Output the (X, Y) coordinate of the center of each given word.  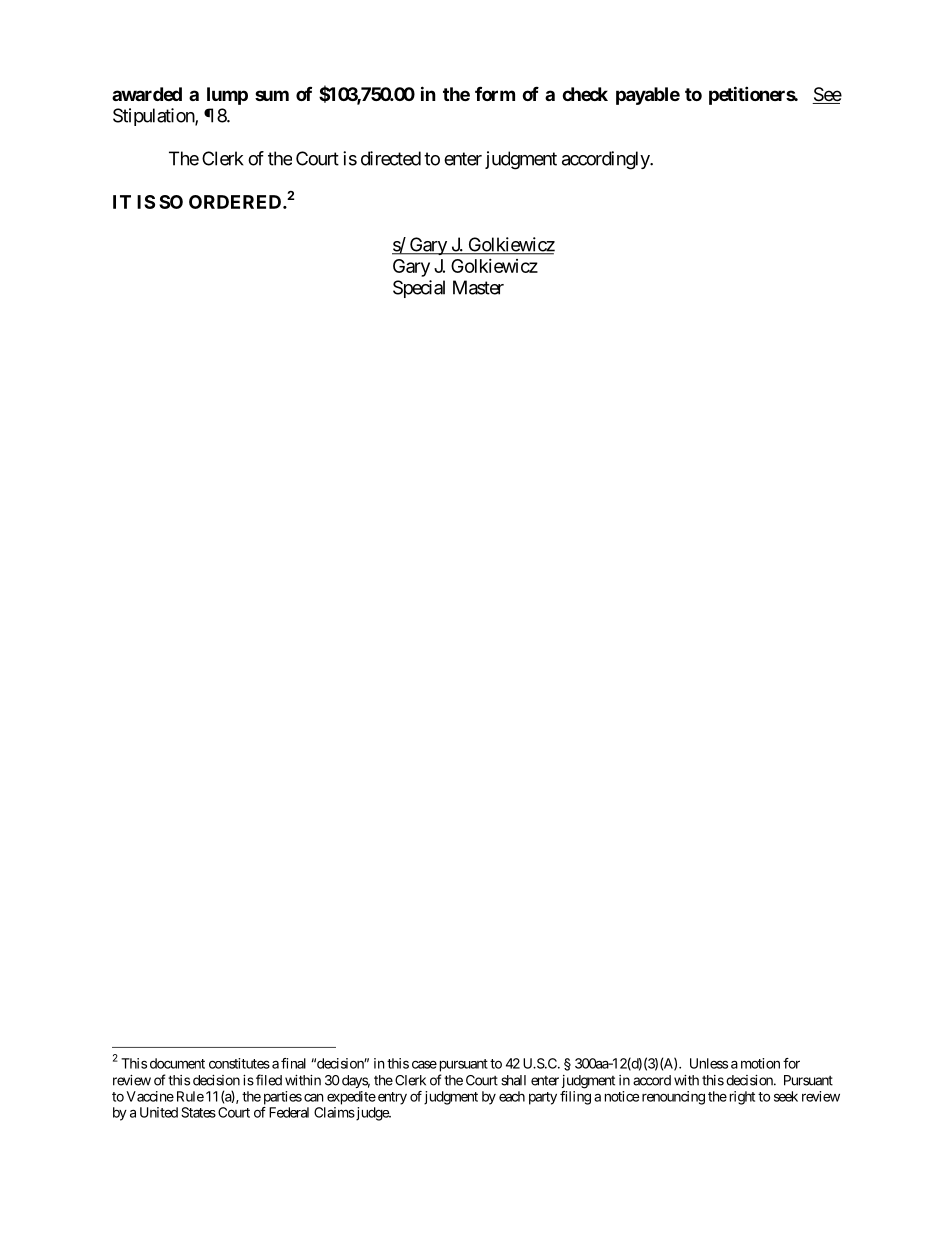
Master (478, 287)
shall (513, 1080)
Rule (190, 1096)
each (512, 1096)
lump (227, 96)
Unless (709, 1063)
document (177, 1063)
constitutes (239, 1063)
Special (419, 289)
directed (391, 158)
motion (760, 1063)
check (585, 94)
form (495, 93)
